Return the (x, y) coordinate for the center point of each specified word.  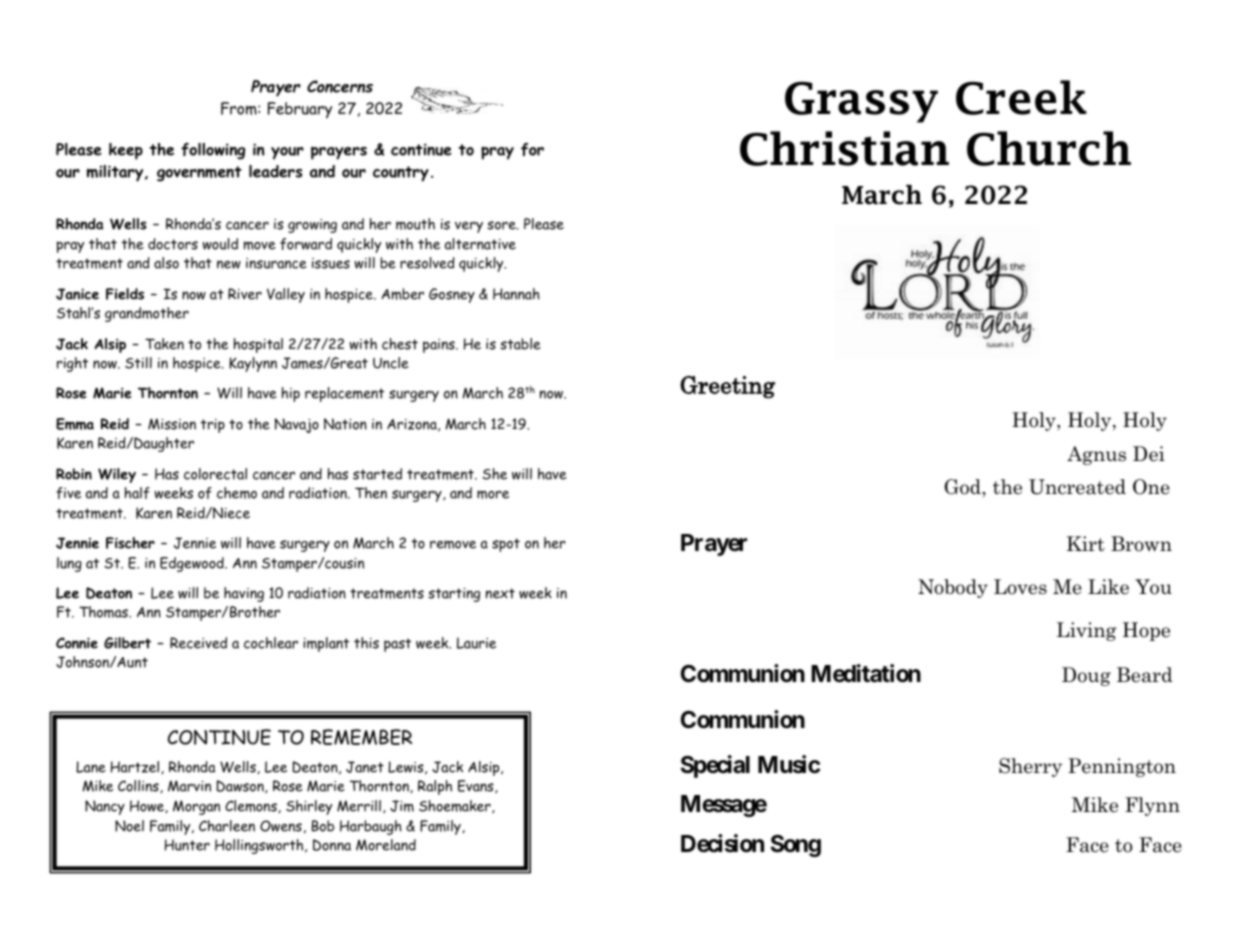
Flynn (1152, 806)
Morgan (196, 807)
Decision (722, 843)
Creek (1021, 97)
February (300, 110)
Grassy (861, 102)
